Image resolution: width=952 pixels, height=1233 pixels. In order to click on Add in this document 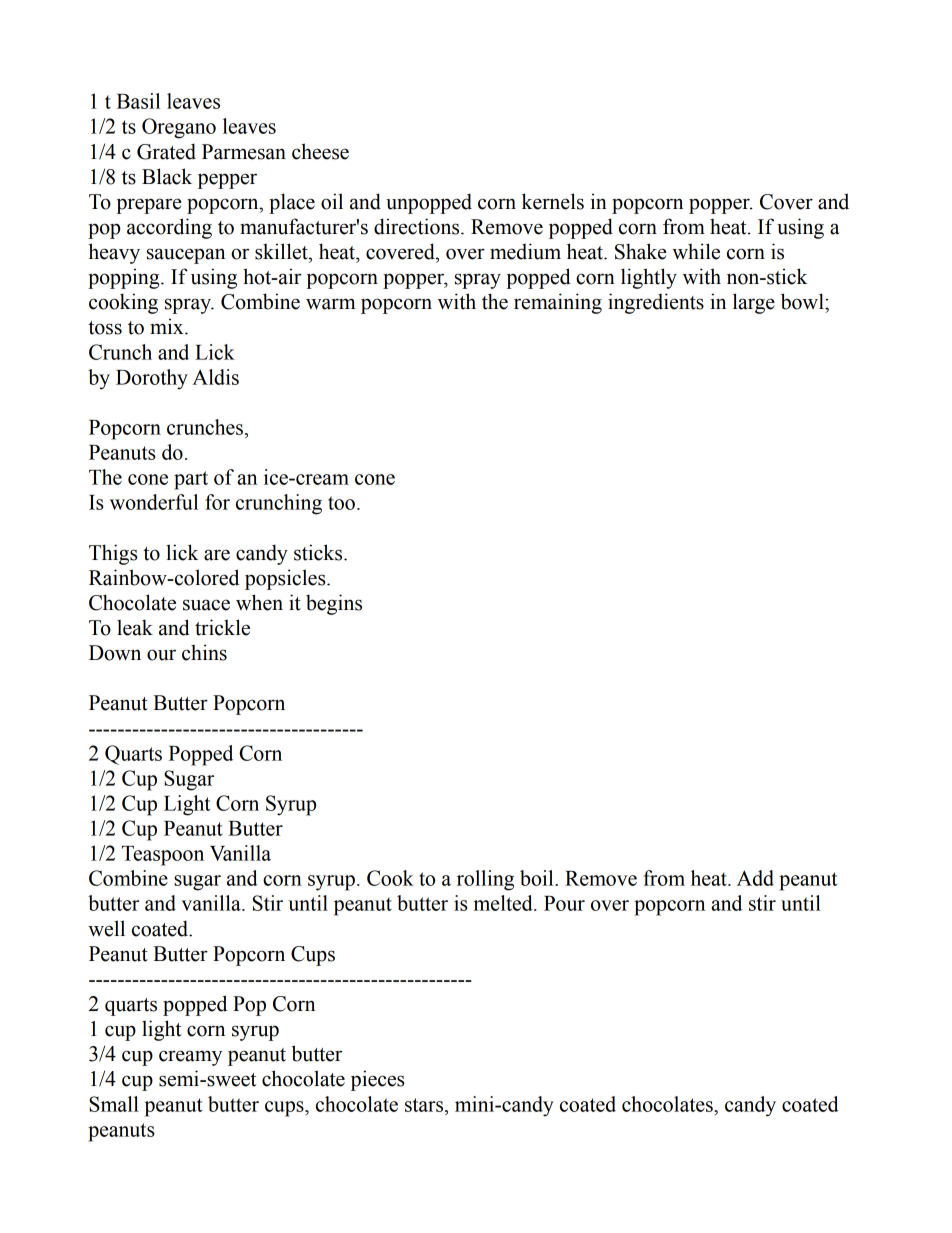, I will do `click(755, 878)`.
